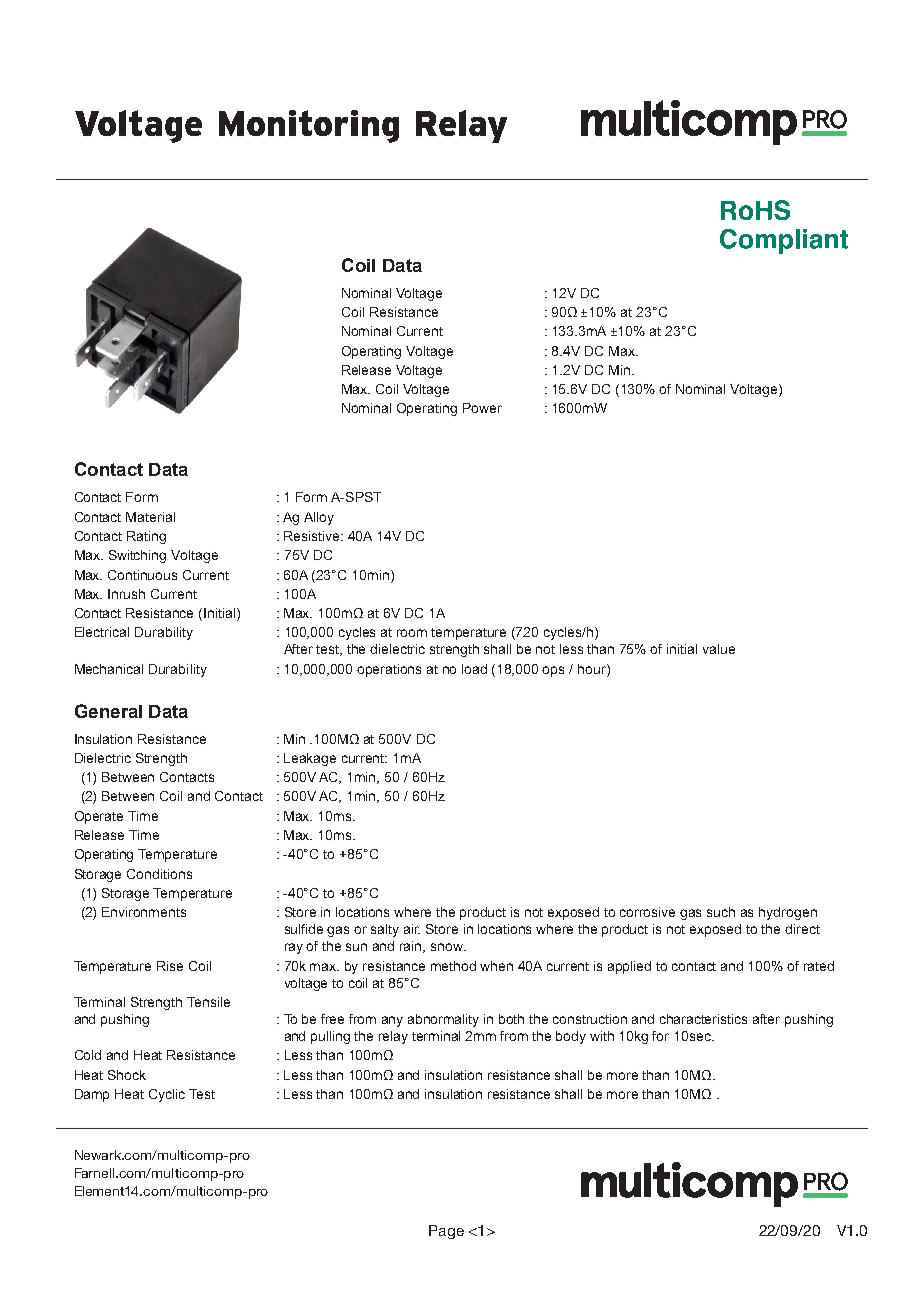  What do you see at coordinates (703, 1019) in the screenshot?
I see `characteristics` at bounding box center [703, 1019].
